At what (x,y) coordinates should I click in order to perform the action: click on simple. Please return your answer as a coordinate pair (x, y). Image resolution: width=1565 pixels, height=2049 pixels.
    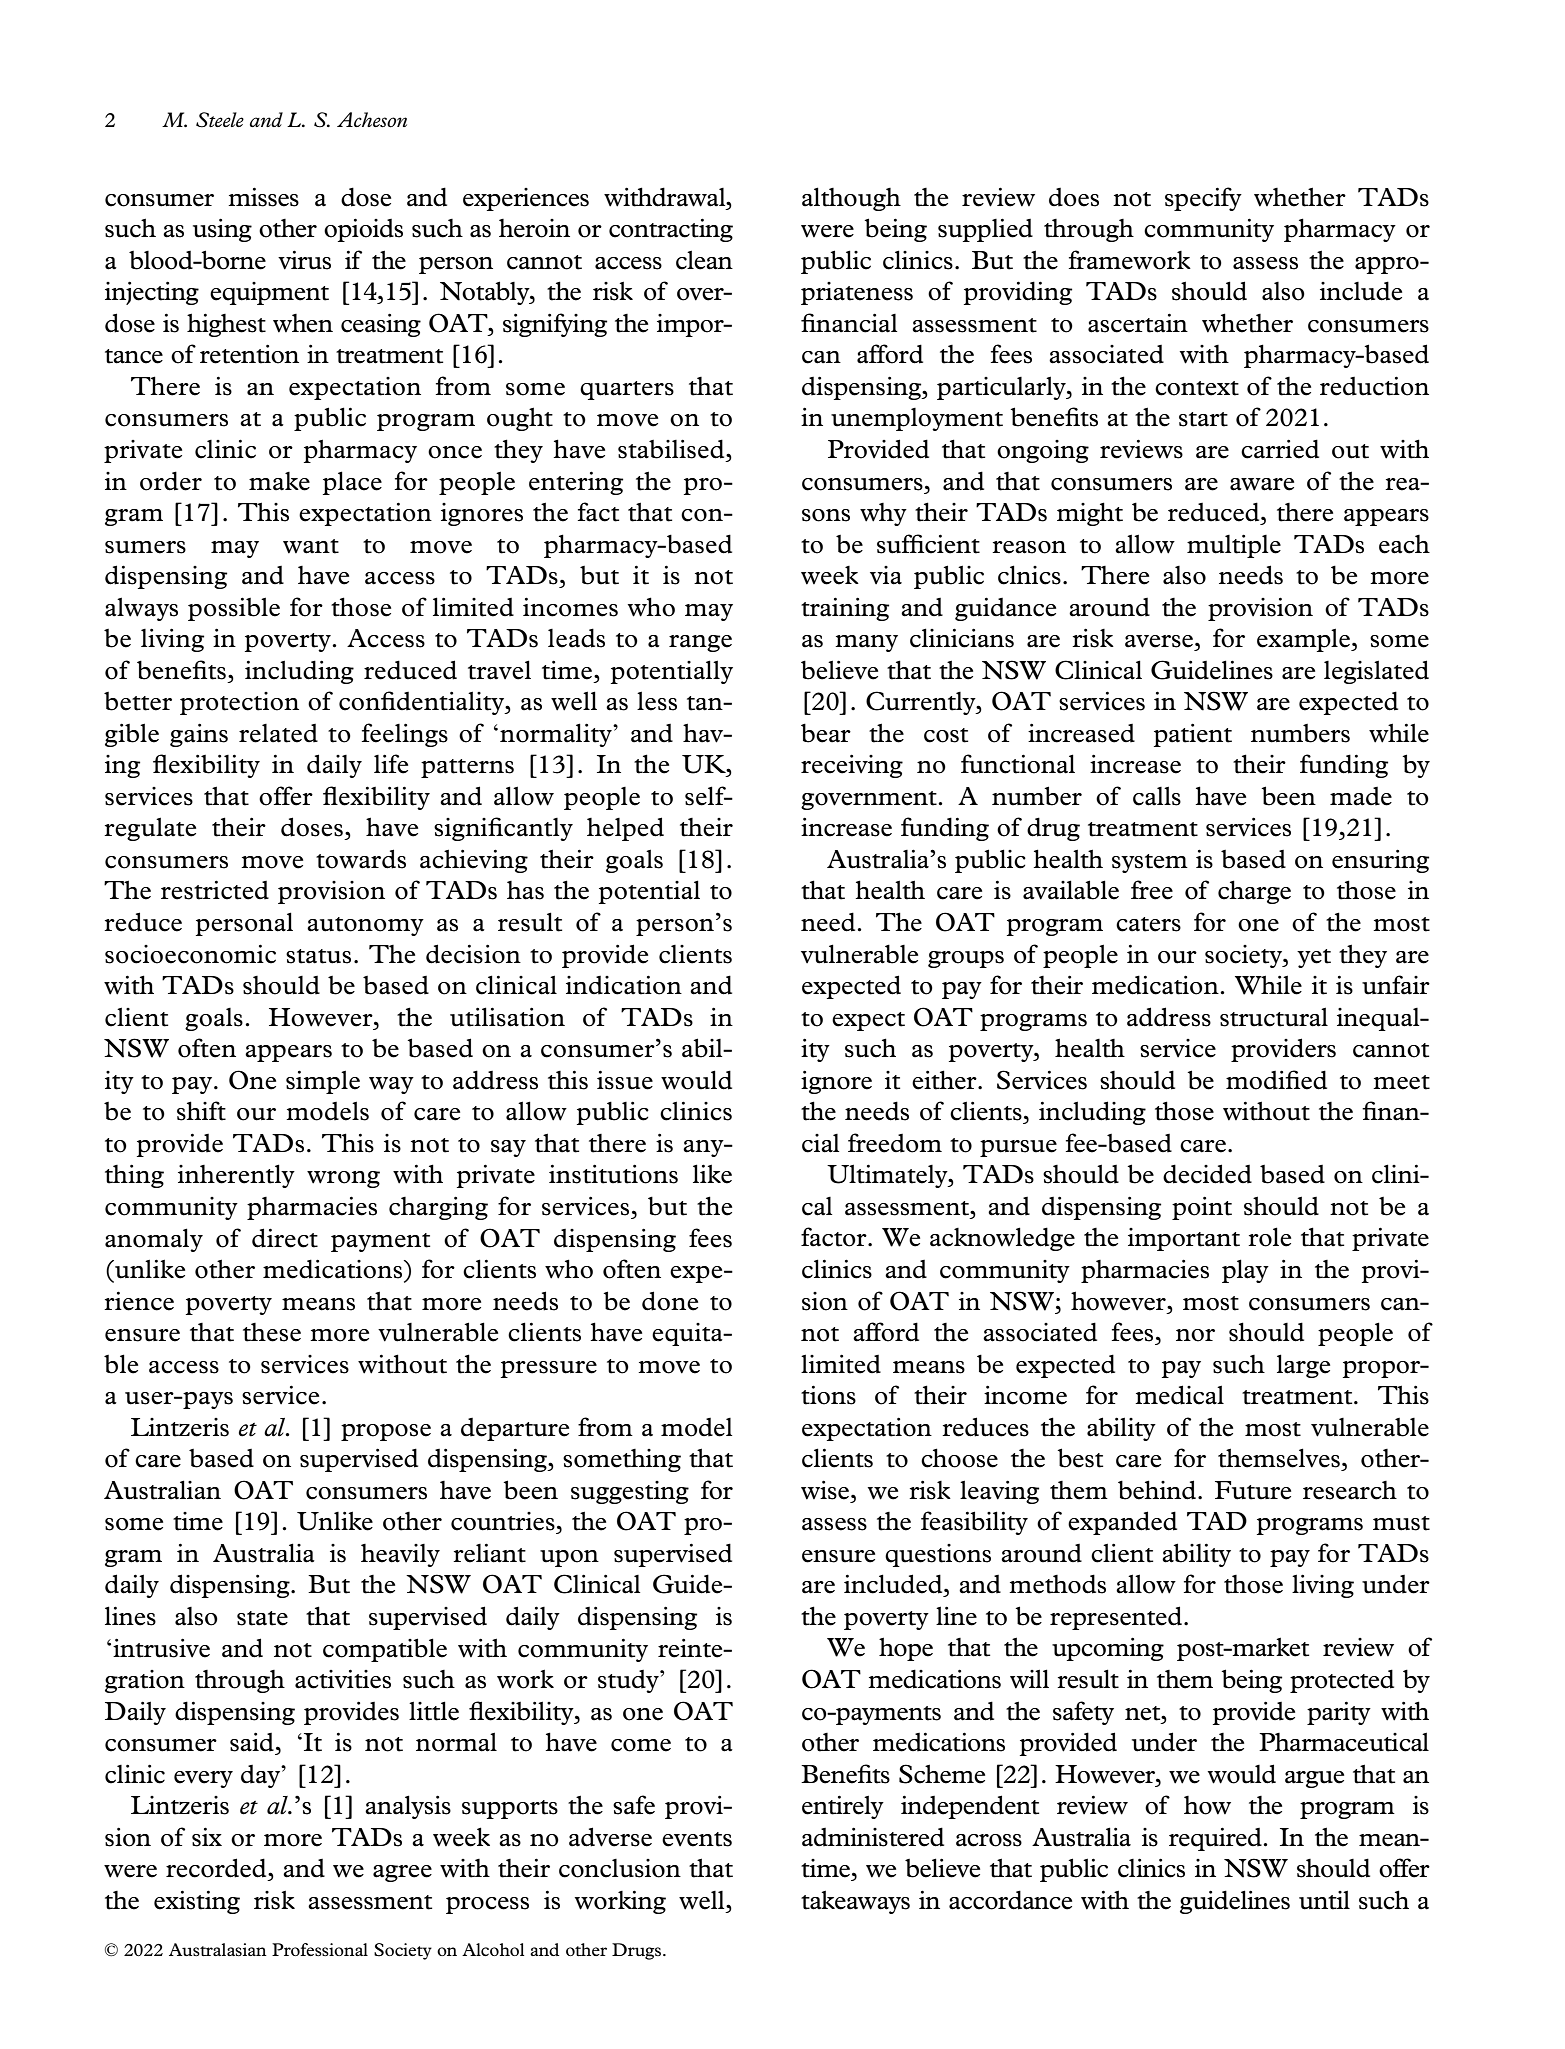
    Looking at the image, I should click on (323, 1082).
